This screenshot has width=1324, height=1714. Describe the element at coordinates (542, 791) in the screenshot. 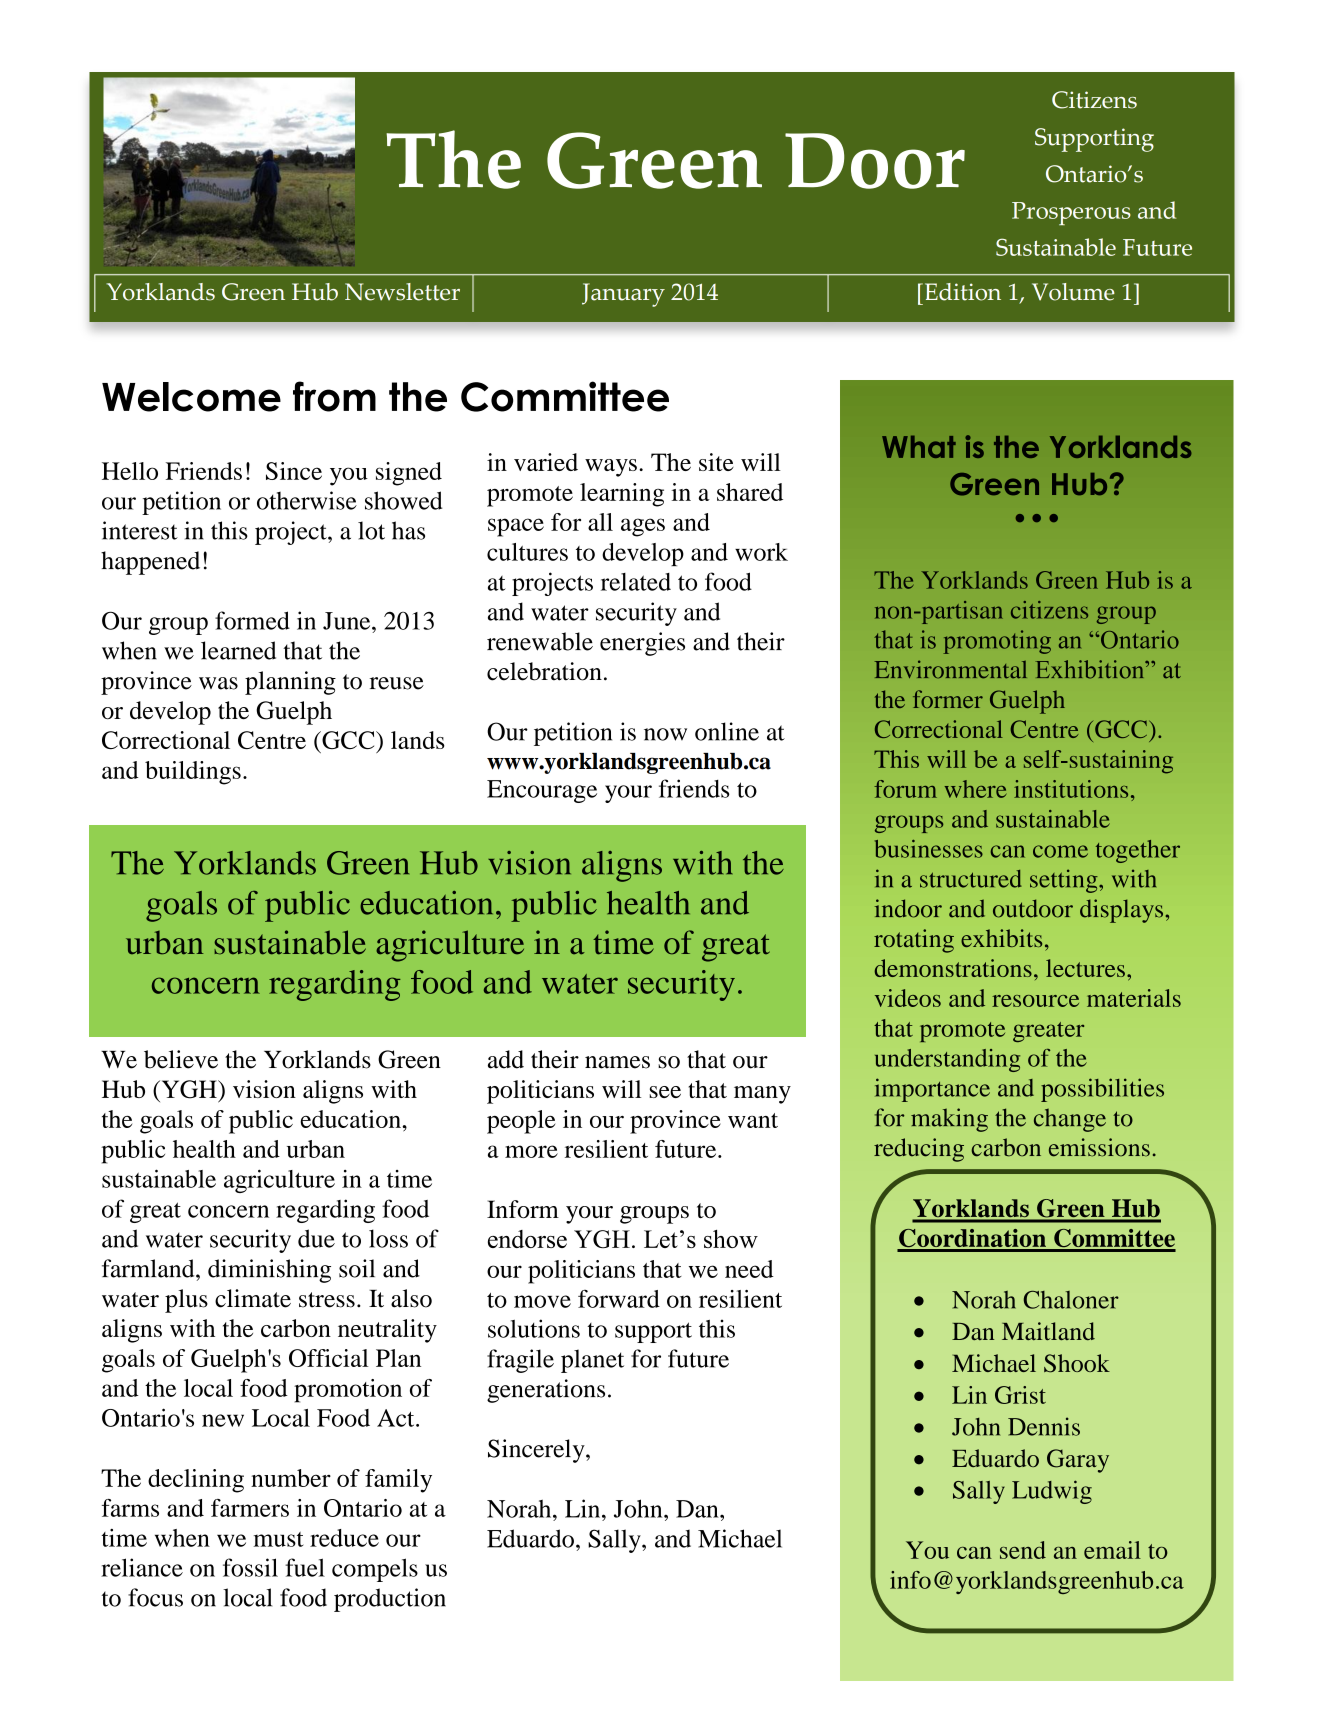

I see `Encourage` at that location.
